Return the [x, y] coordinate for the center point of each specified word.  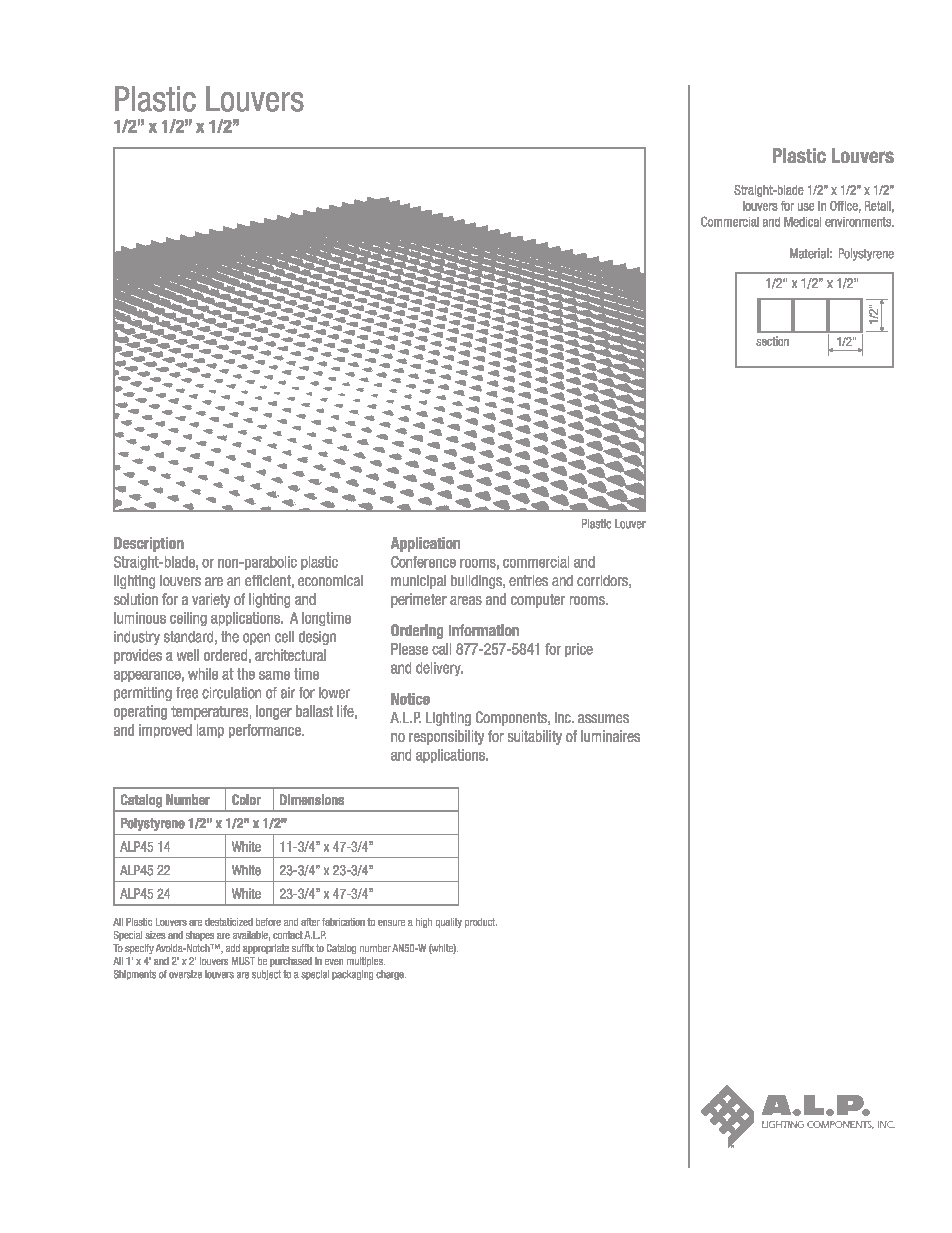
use [806, 207]
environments [859, 222]
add [233, 948]
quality [449, 923]
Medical [802, 222]
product [481, 923]
